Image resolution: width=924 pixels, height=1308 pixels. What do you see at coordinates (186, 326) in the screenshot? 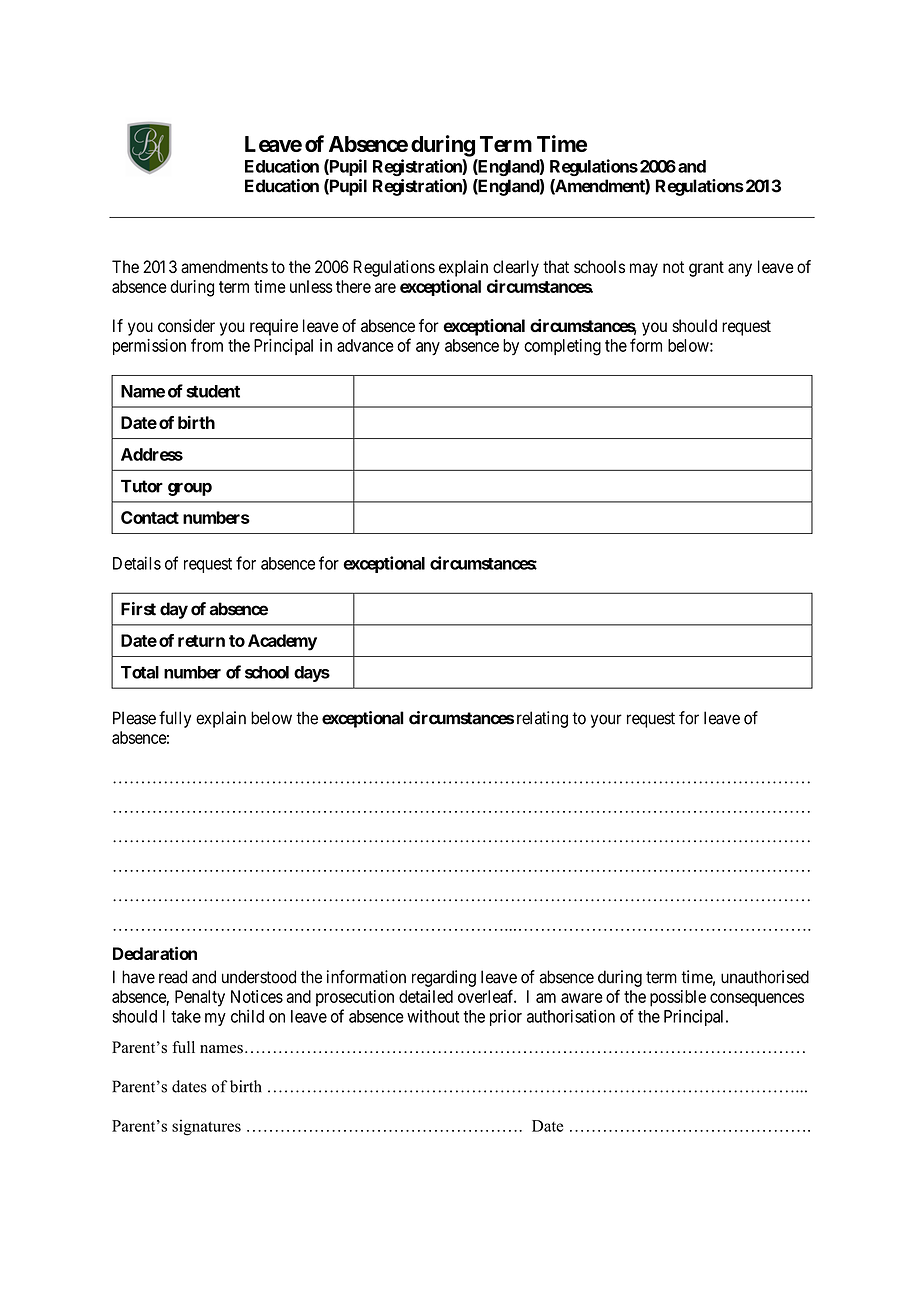
I see `consider` at bounding box center [186, 326].
